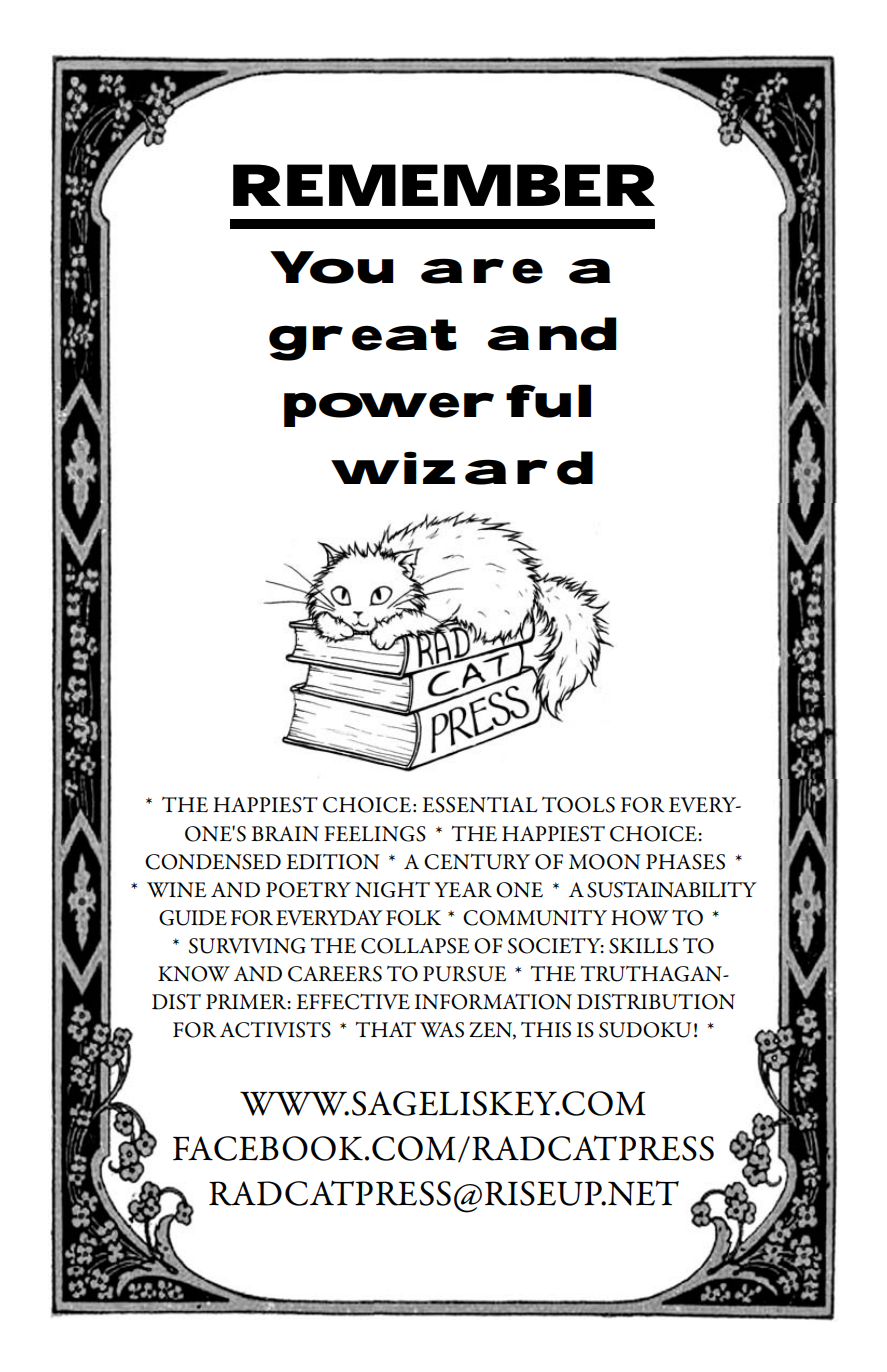  Describe the element at coordinates (480, 805) in the screenshot. I see `ESSENTIAL` at that location.
